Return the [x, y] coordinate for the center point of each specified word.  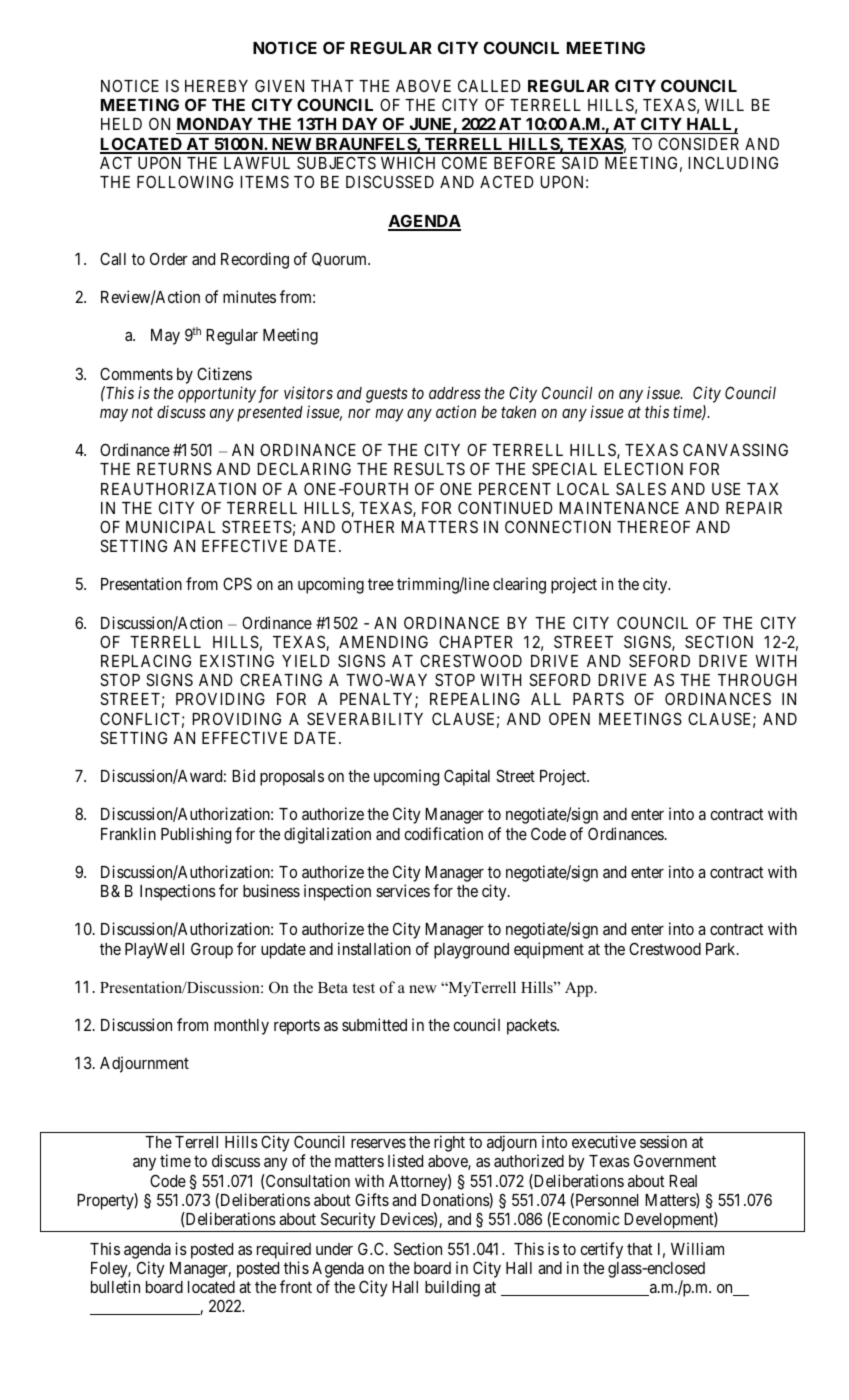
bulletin [115, 1286]
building [452, 1288]
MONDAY [215, 125]
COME [464, 162]
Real [683, 1181]
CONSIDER [698, 143]
